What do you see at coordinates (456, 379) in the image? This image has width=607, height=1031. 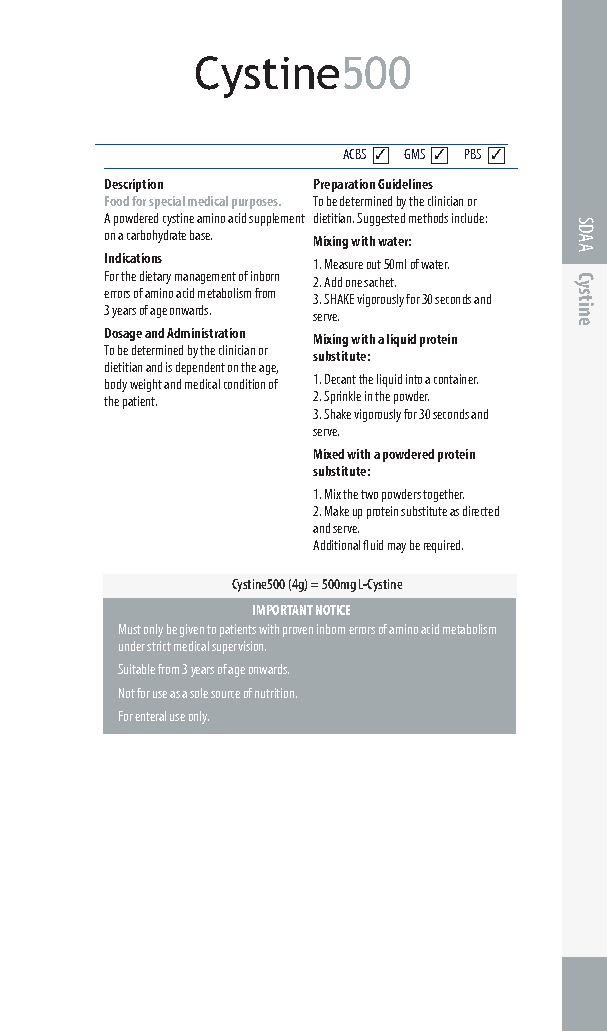 I see `container` at bounding box center [456, 379].
